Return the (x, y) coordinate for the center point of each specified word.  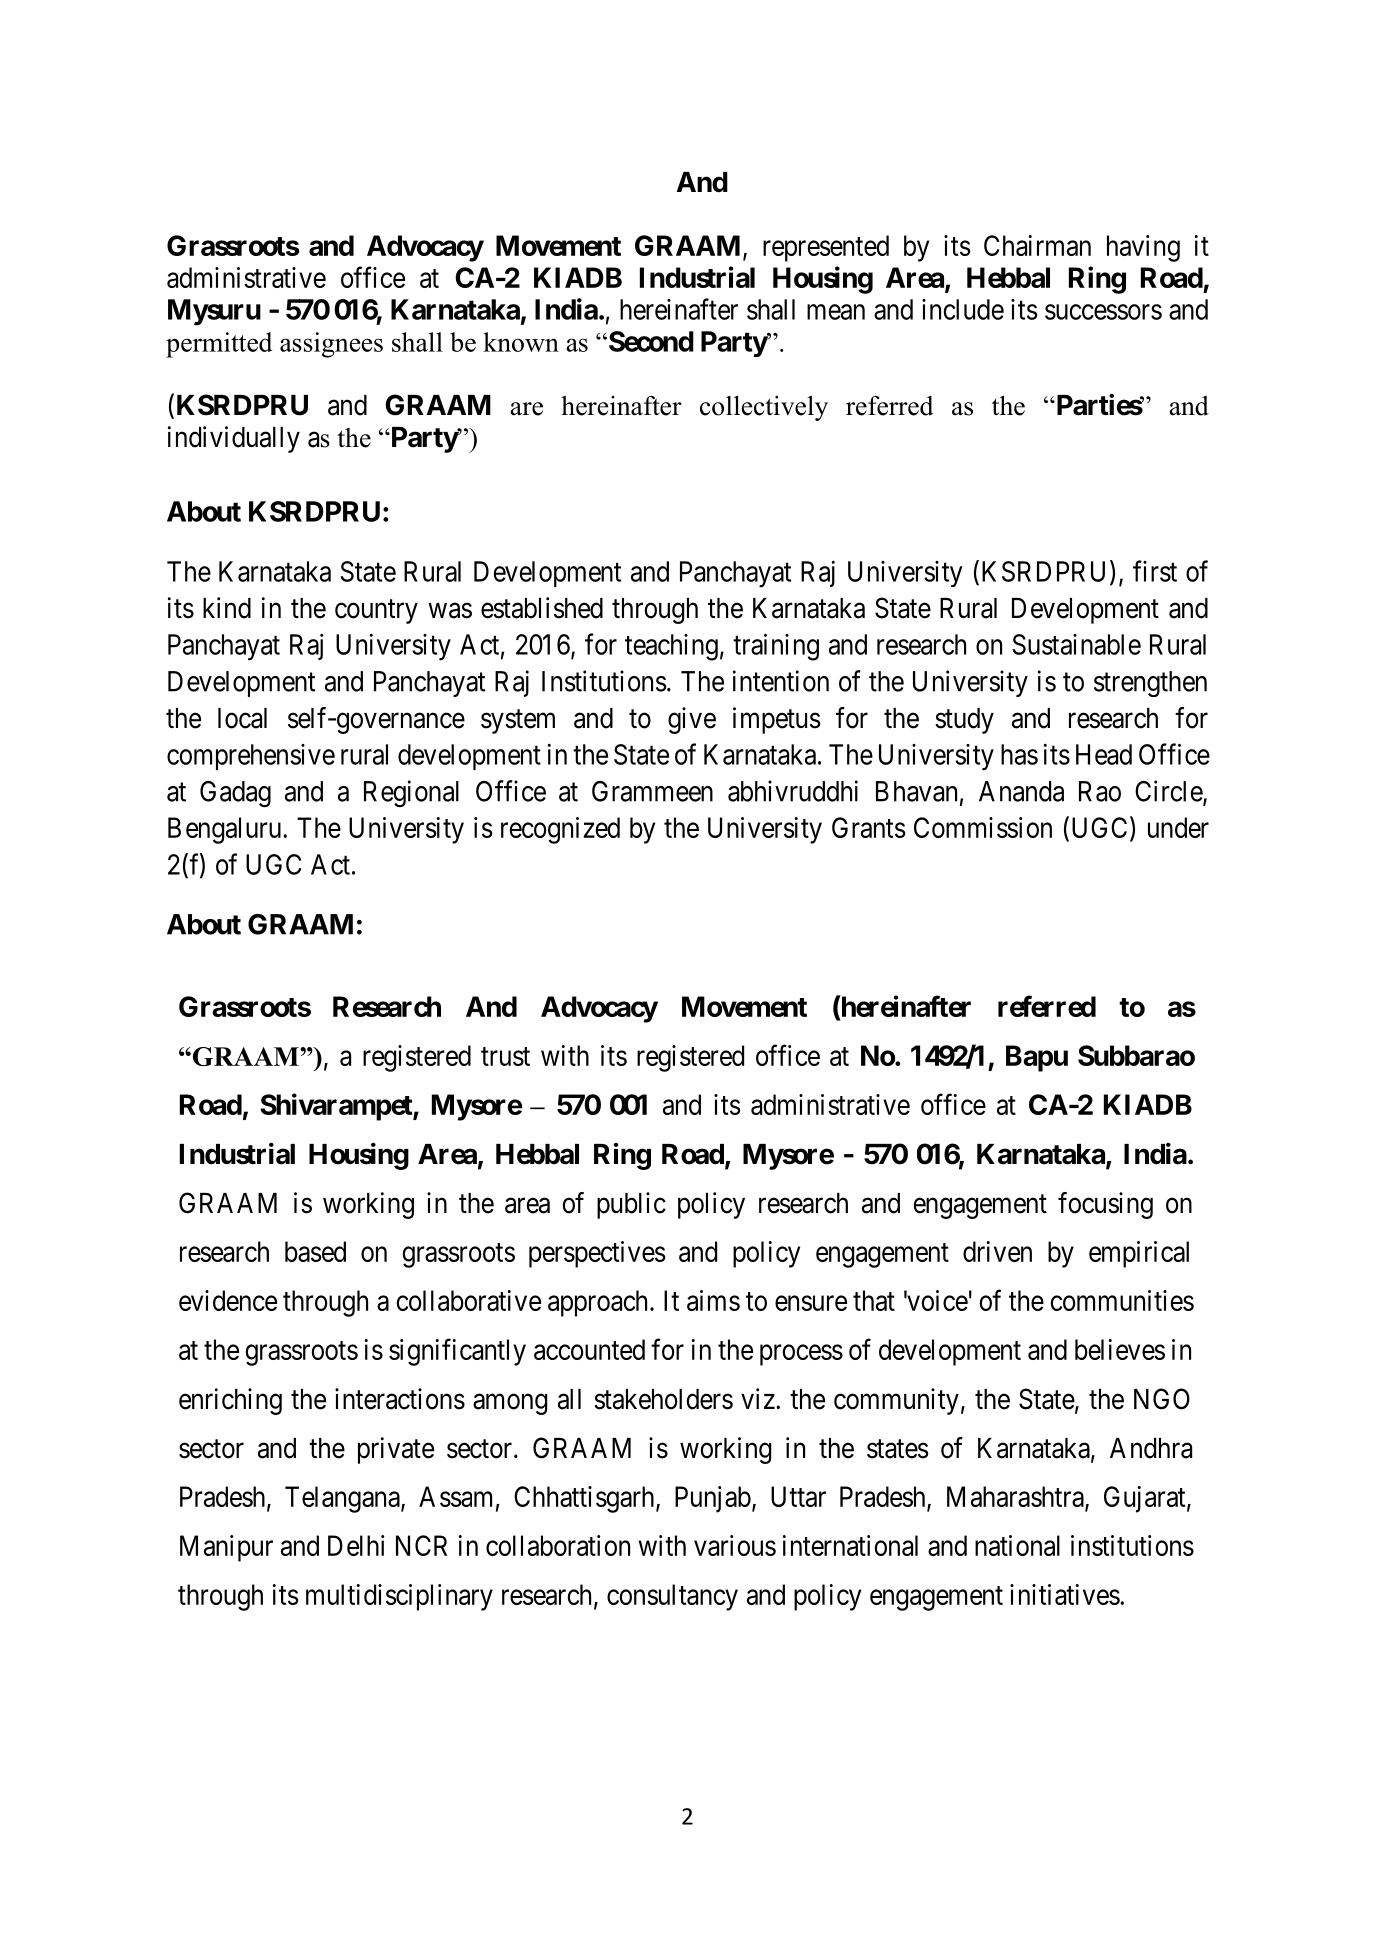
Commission (983, 827)
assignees (331, 345)
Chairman (1037, 245)
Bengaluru (224, 830)
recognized (560, 830)
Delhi (356, 1545)
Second (650, 341)
